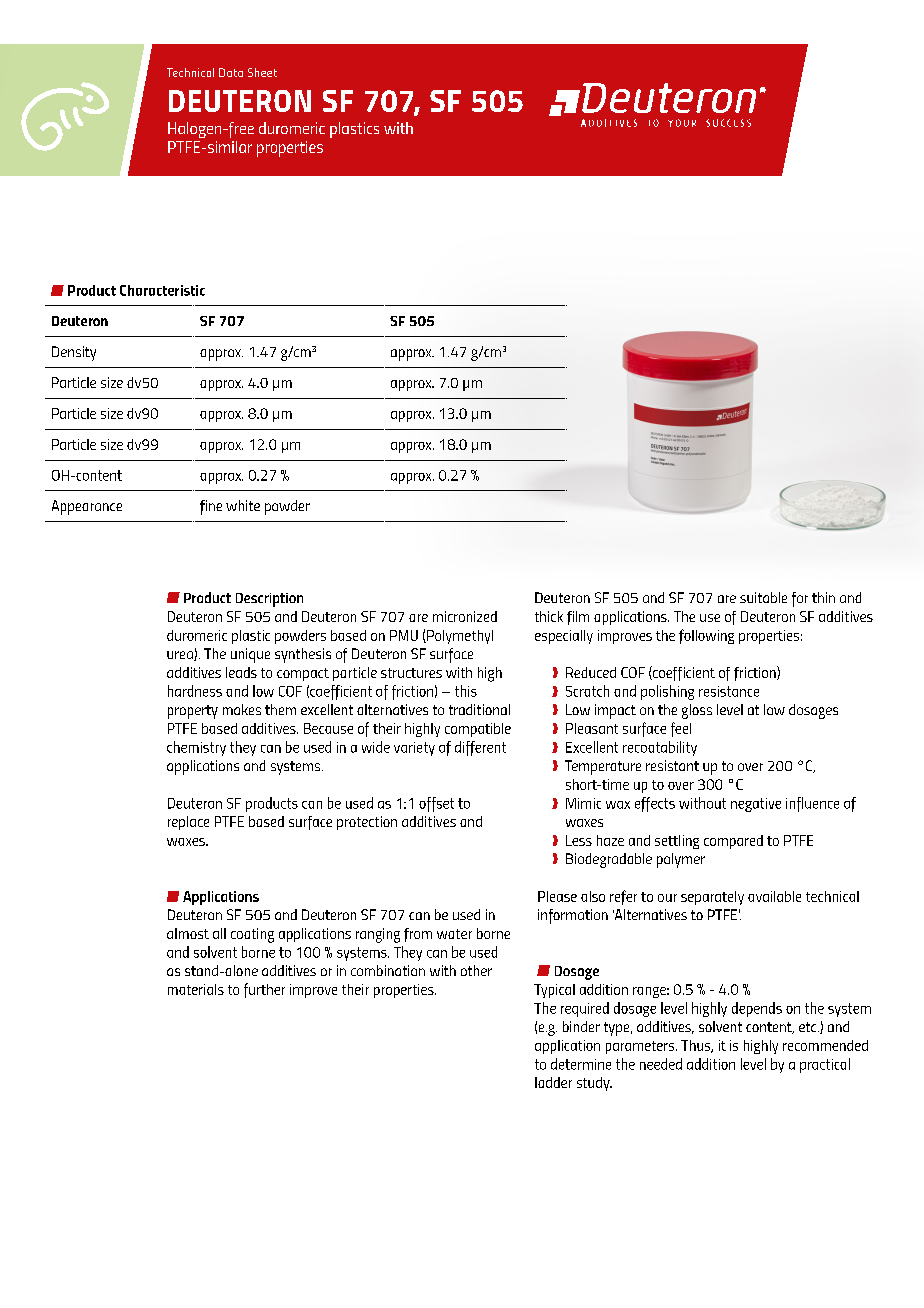 The height and width of the page is (1308, 924). What do you see at coordinates (269, 600) in the page?
I see `Description` at bounding box center [269, 600].
